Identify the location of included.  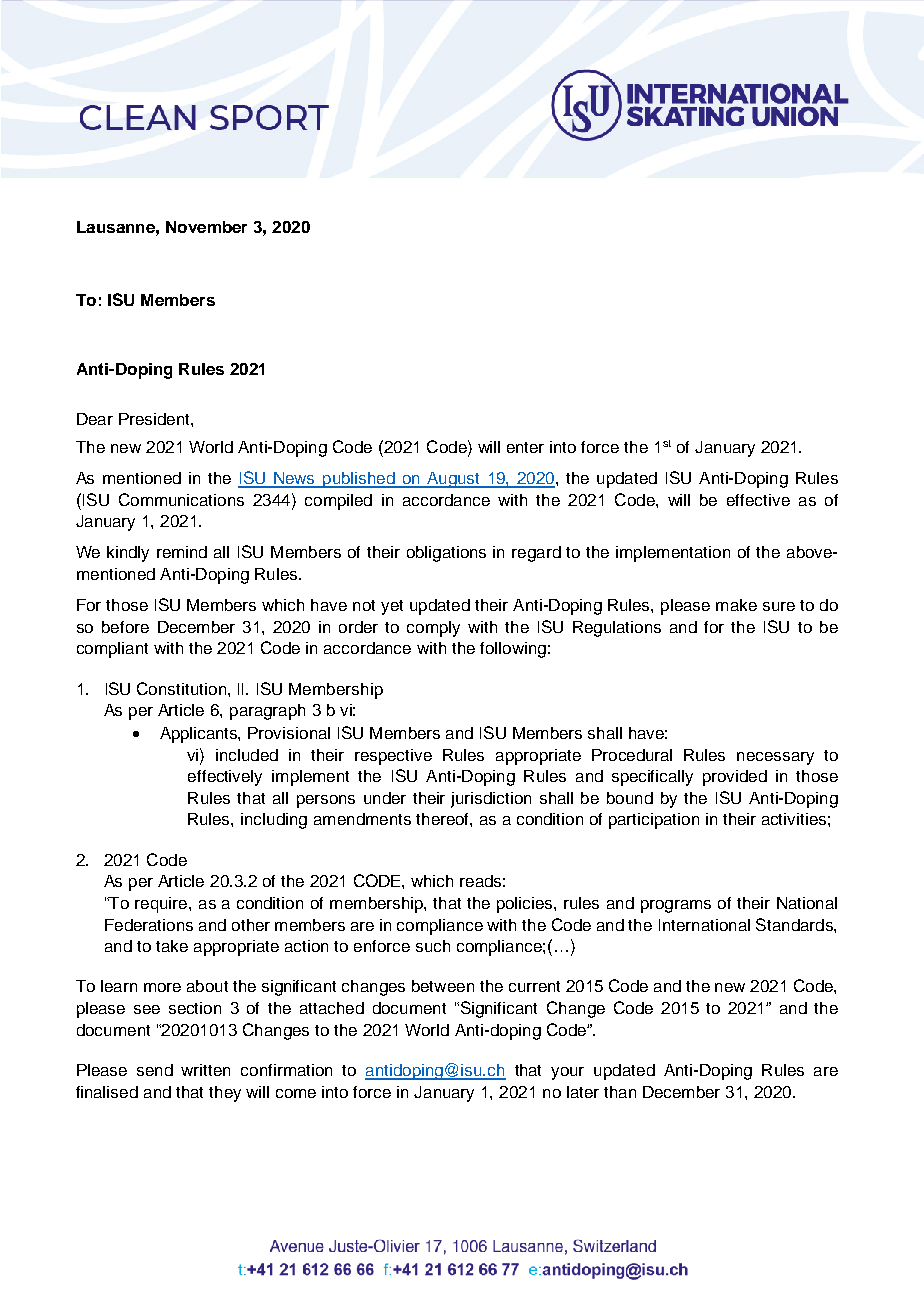
(247, 755).
